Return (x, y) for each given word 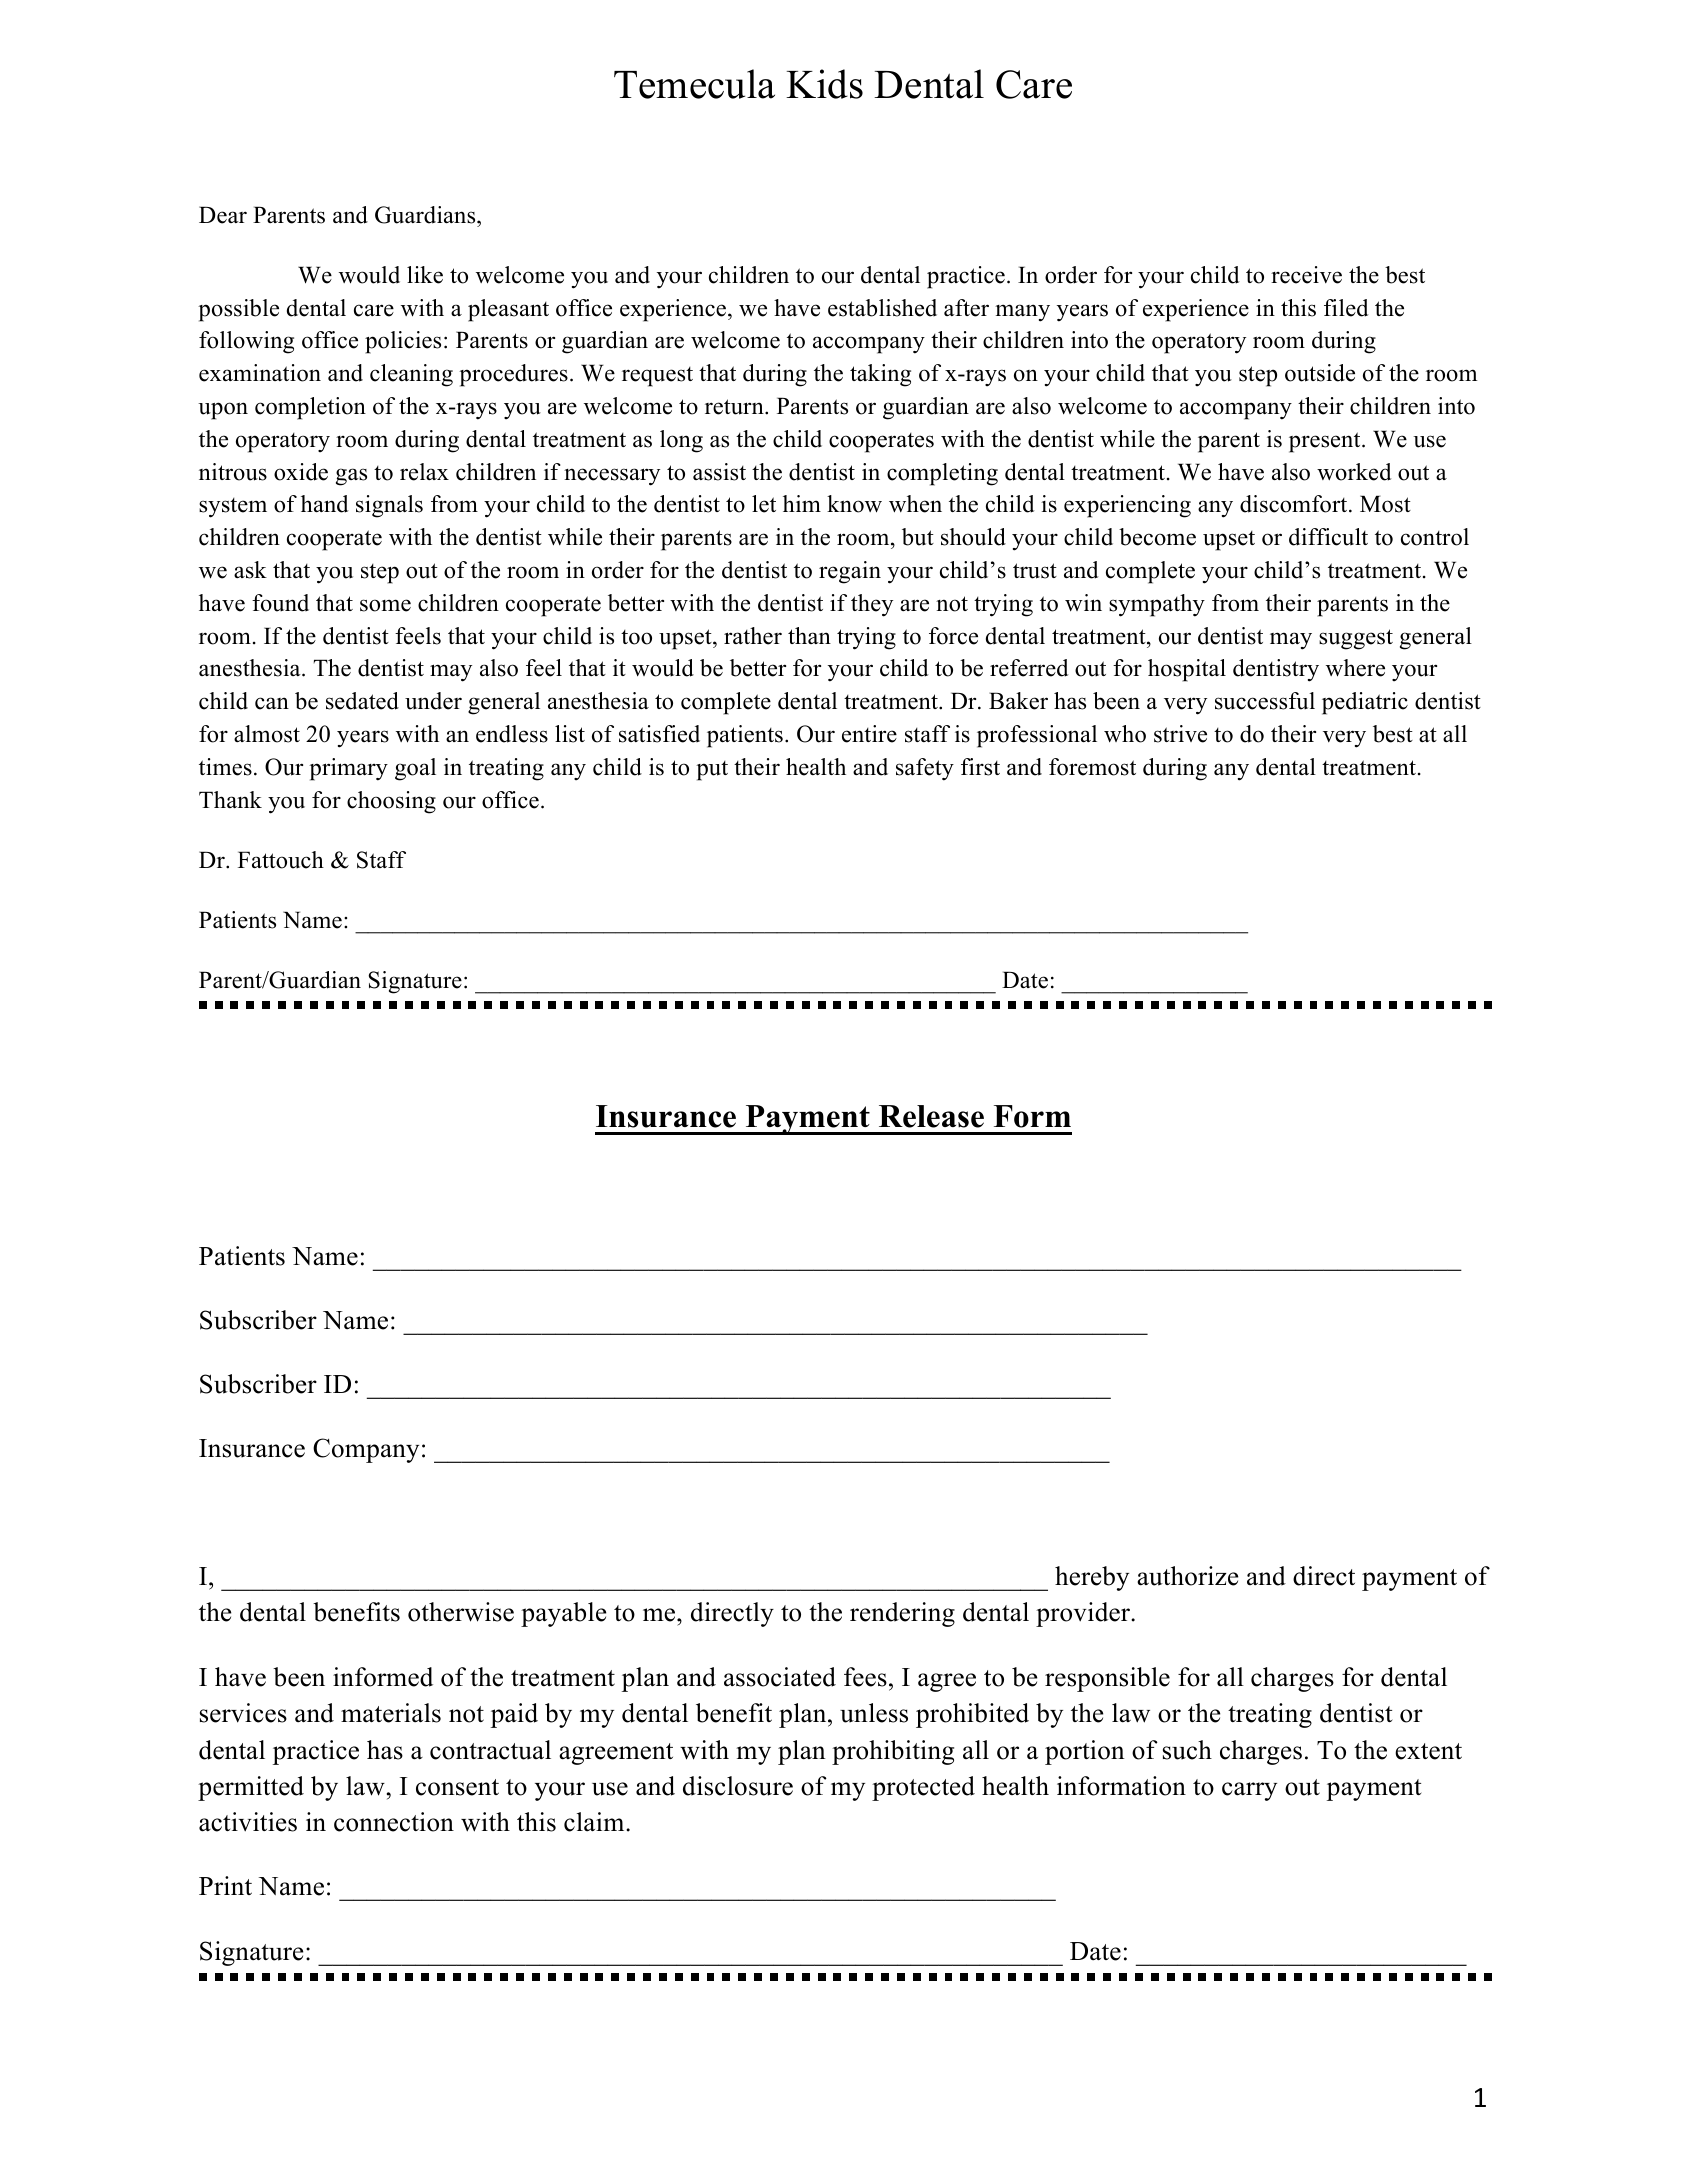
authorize (1187, 1576)
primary (348, 769)
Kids (824, 84)
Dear (223, 215)
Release (931, 1116)
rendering (902, 1614)
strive (1180, 734)
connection (394, 1822)
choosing (391, 802)
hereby (1092, 1578)
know (854, 504)
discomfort (1295, 504)
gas (351, 477)
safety (925, 769)
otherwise (461, 1612)
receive (1306, 275)
